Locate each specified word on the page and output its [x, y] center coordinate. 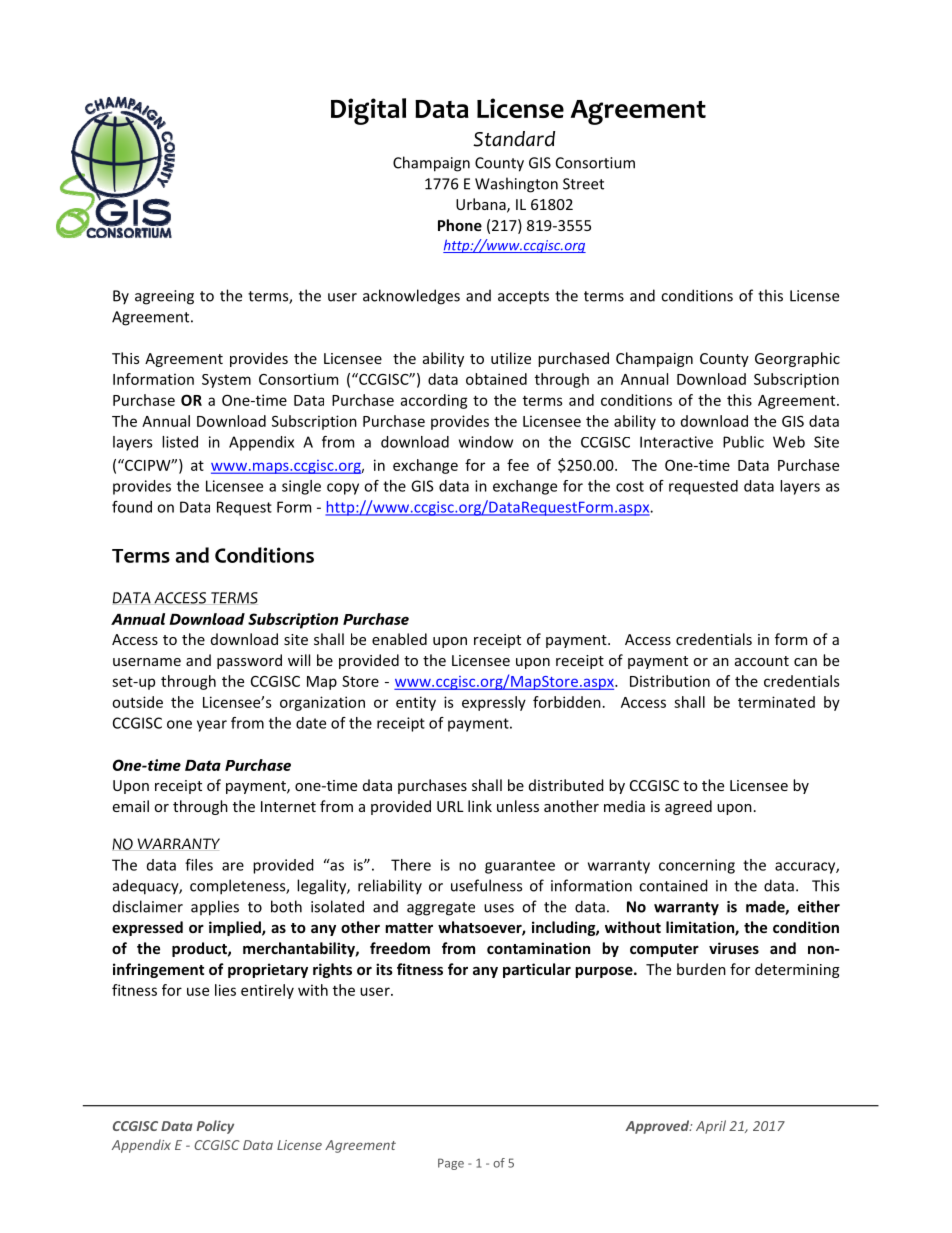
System [226, 381]
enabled [399, 639]
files [199, 865]
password [249, 661]
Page [451, 1164]
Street [583, 184]
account [762, 661]
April [711, 1127]
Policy [215, 1127]
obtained [496, 379]
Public [743, 442]
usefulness [486, 885]
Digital [368, 111]
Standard [514, 139]
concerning [697, 866]
